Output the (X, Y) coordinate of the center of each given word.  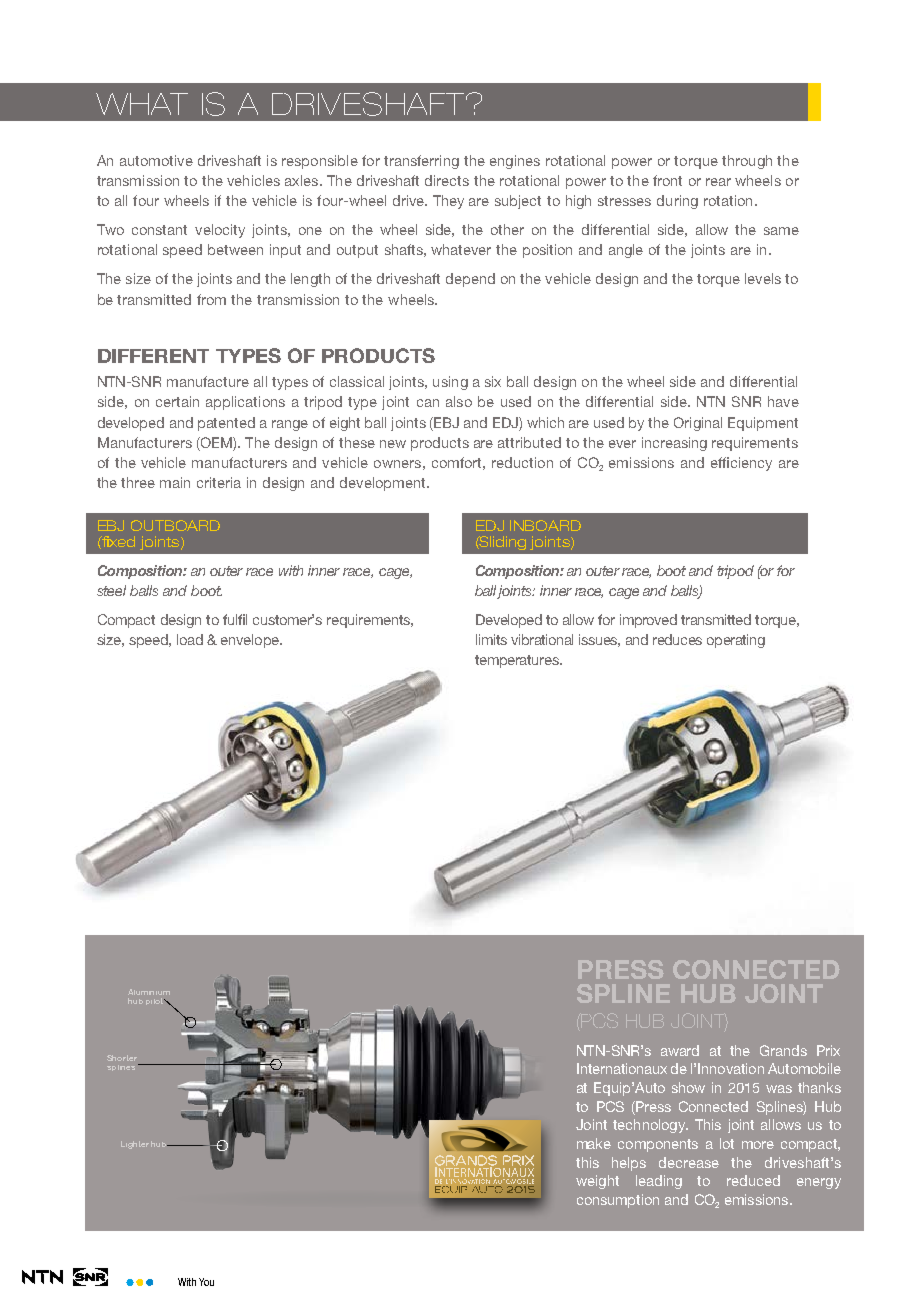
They (448, 202)
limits (491, 639)
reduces (677, 639)
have (783, 401)
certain (177, 401)
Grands (783, 1050)
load (190, 639)
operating (736, 641)
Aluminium (149, 992)
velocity (220, 231)
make (594, 1143)
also (459, 401)
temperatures (518, 661)
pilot (155, 1001)
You (206, 1282)
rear (718, 182)
